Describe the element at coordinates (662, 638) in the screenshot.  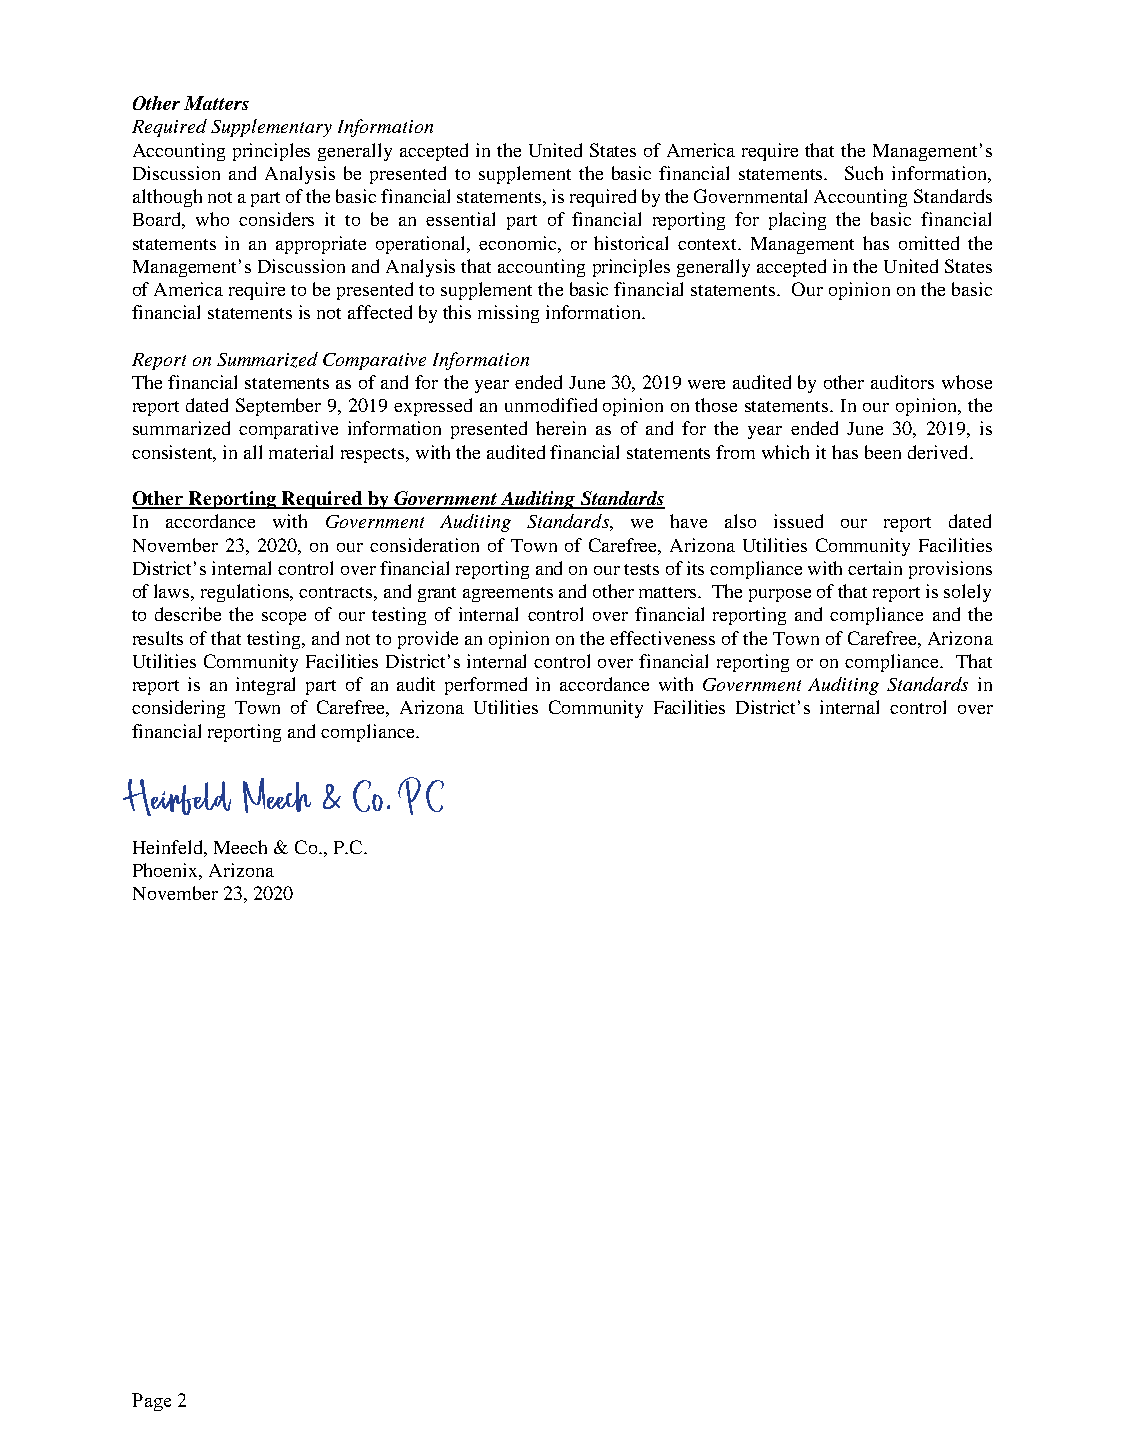
I see `effectiveness` at that location.
